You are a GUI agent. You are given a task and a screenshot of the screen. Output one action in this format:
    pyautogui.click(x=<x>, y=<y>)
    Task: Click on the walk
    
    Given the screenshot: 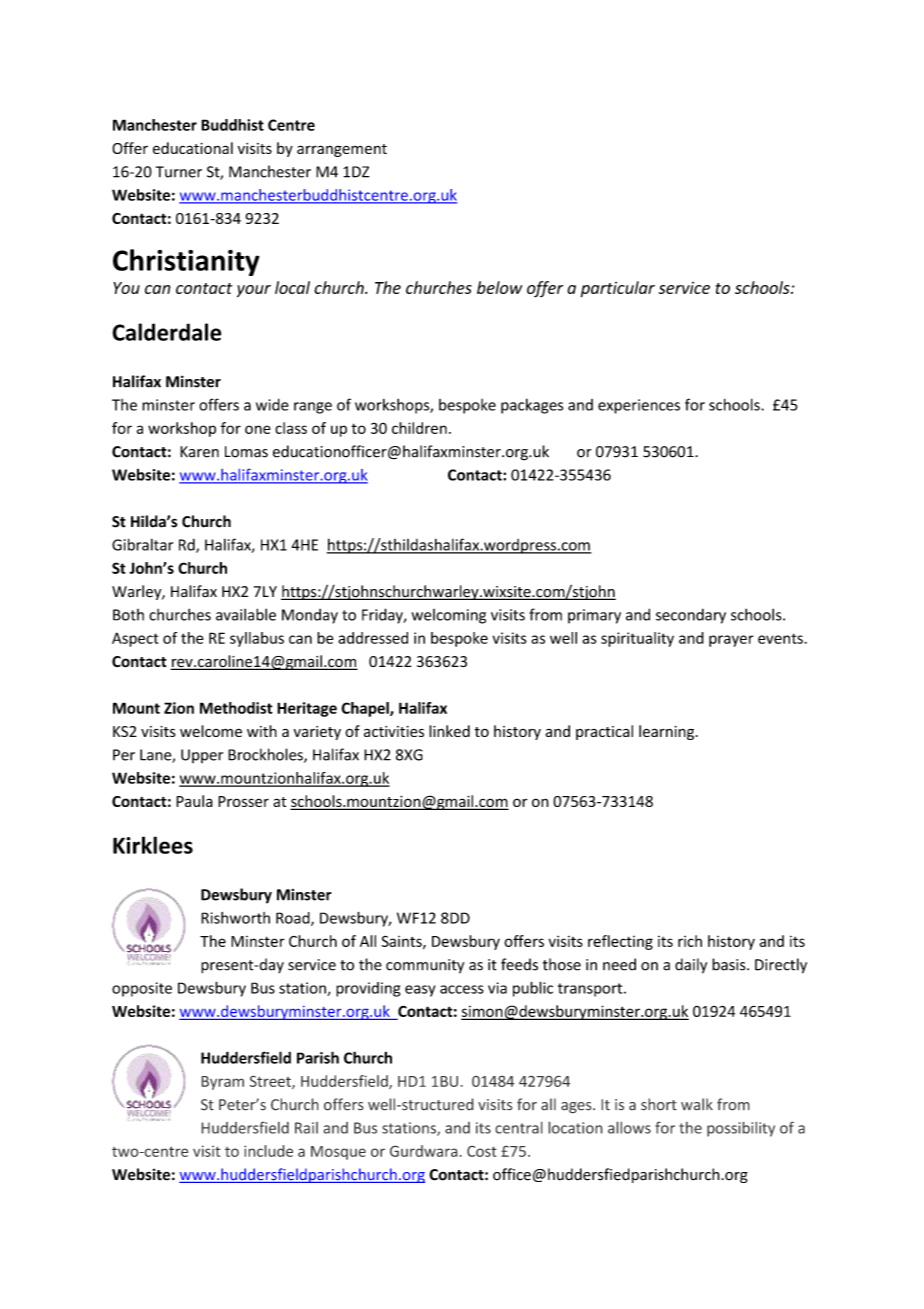 What is the action you would take?
    pyautogui.click(x=697, y=1104)
